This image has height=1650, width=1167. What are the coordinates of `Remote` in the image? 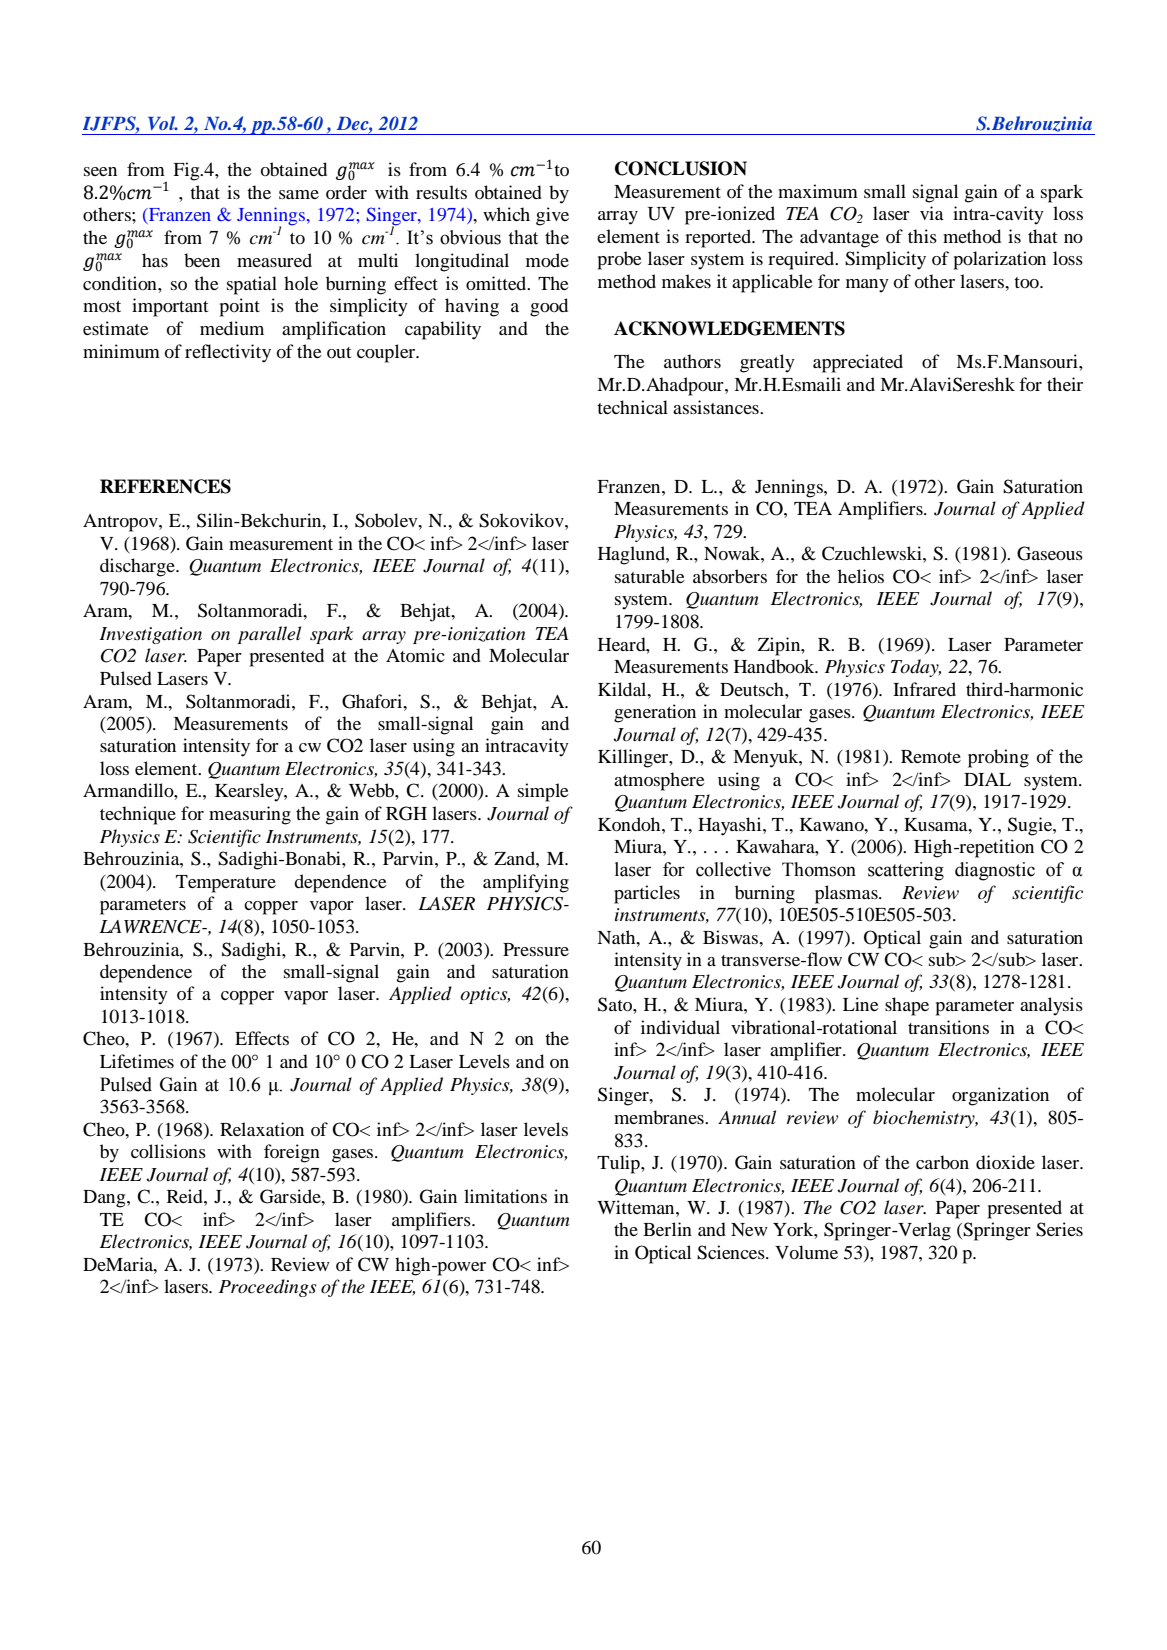 It's located at (931, 756).
